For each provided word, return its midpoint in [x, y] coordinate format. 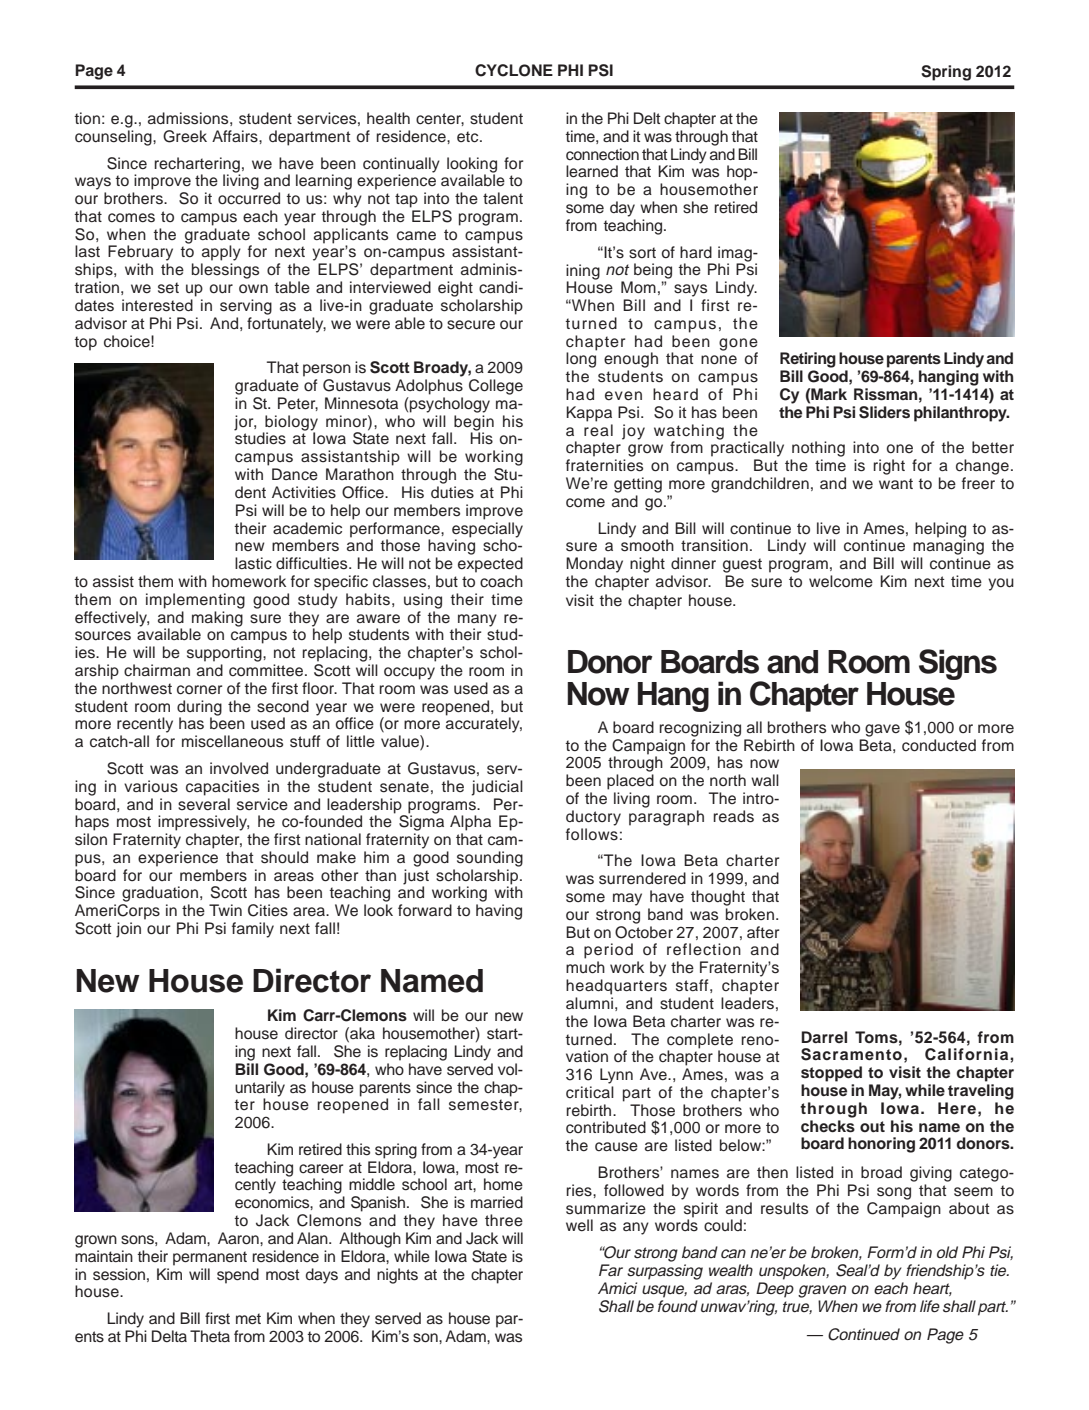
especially [487, 530]
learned [592, 171]
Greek [185, 136]
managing [948, 546]
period [608, 951]
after [763, 932]
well [579, 1225]
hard [696, 252]
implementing [195, 601]
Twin [225, 910]
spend [238, 1276]
